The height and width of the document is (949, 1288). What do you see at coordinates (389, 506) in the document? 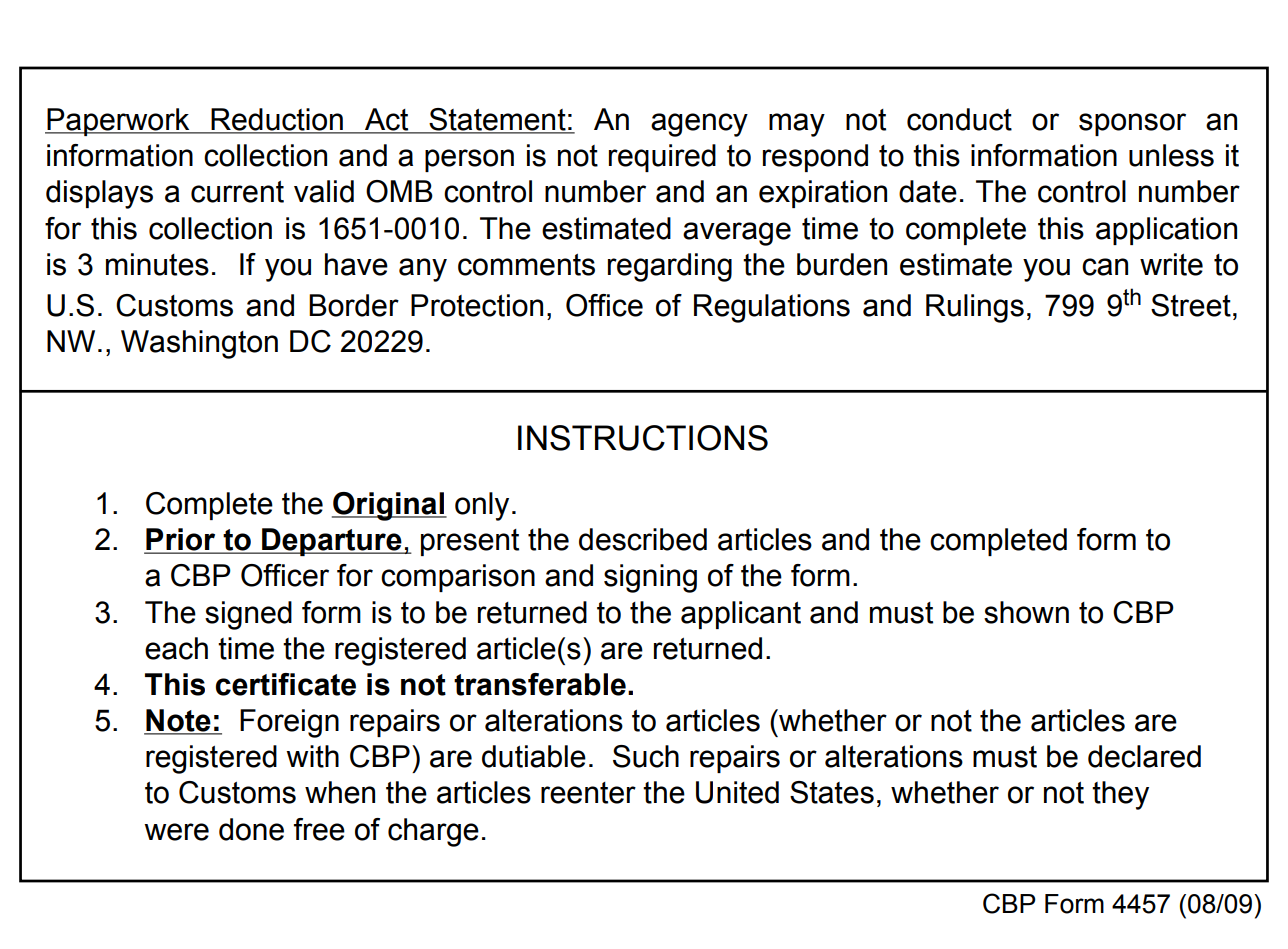
I see `Original` at bounding box center [389, 506].
